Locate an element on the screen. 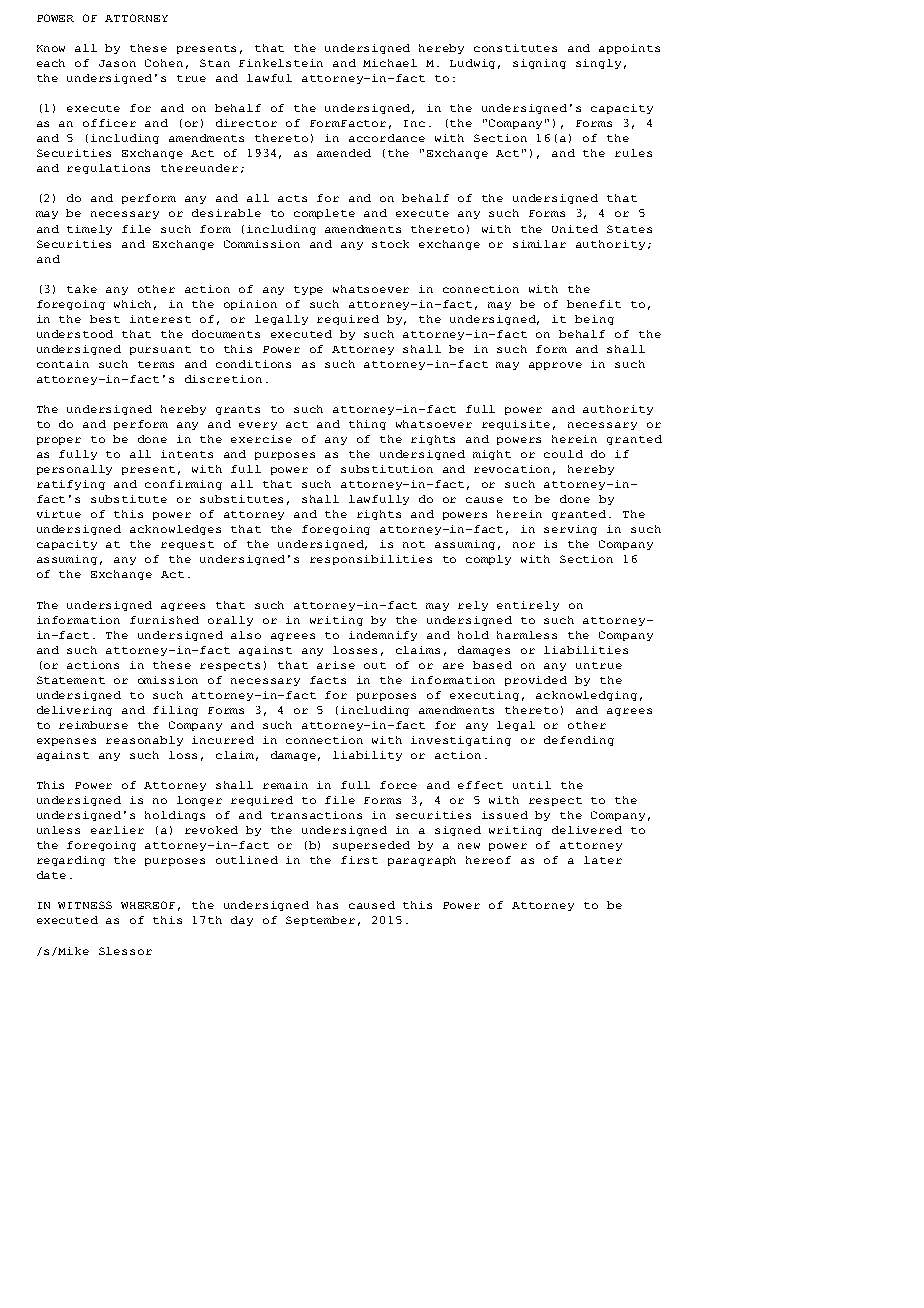  type is located at coordinates (308, 290).
